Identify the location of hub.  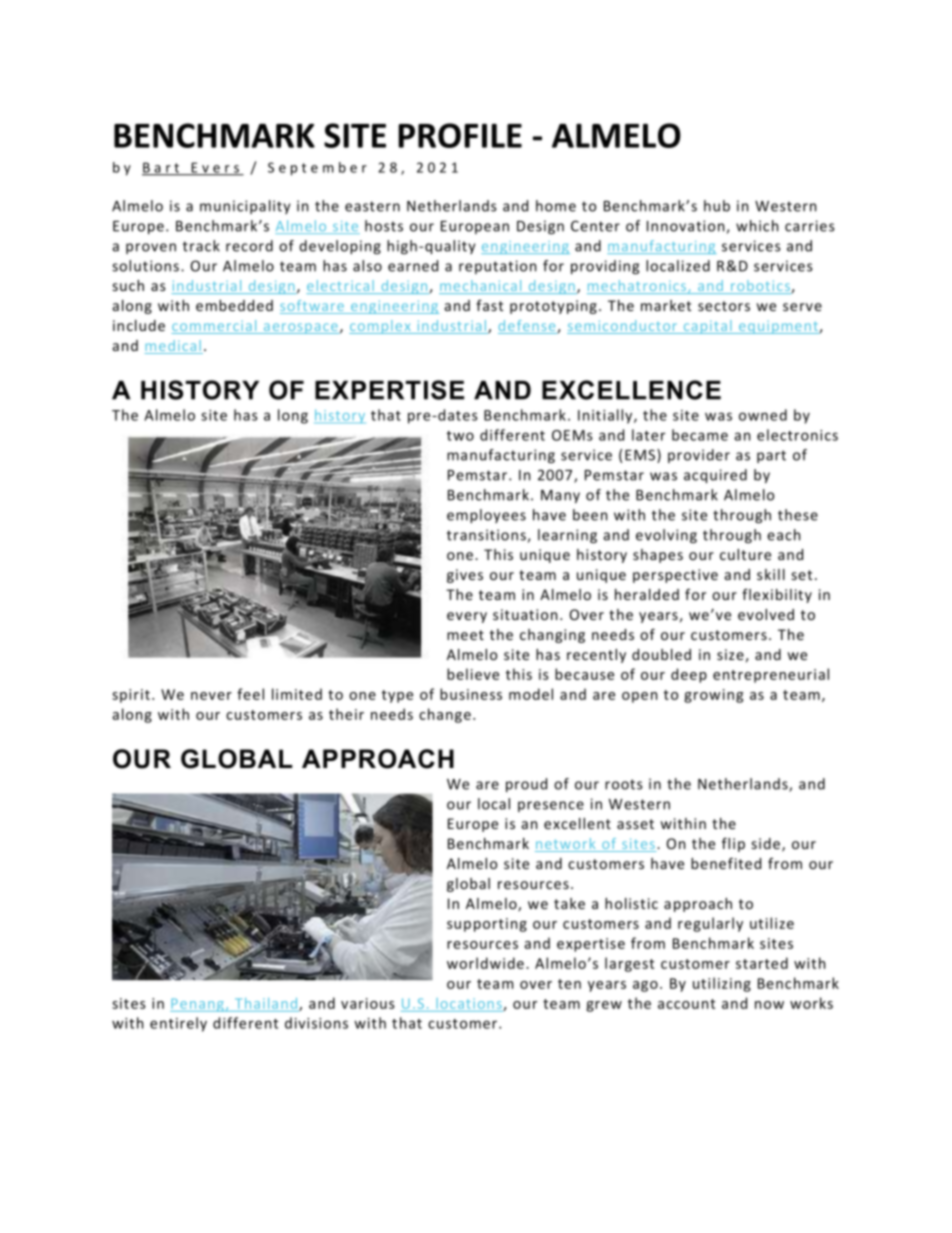
(717, 206).
